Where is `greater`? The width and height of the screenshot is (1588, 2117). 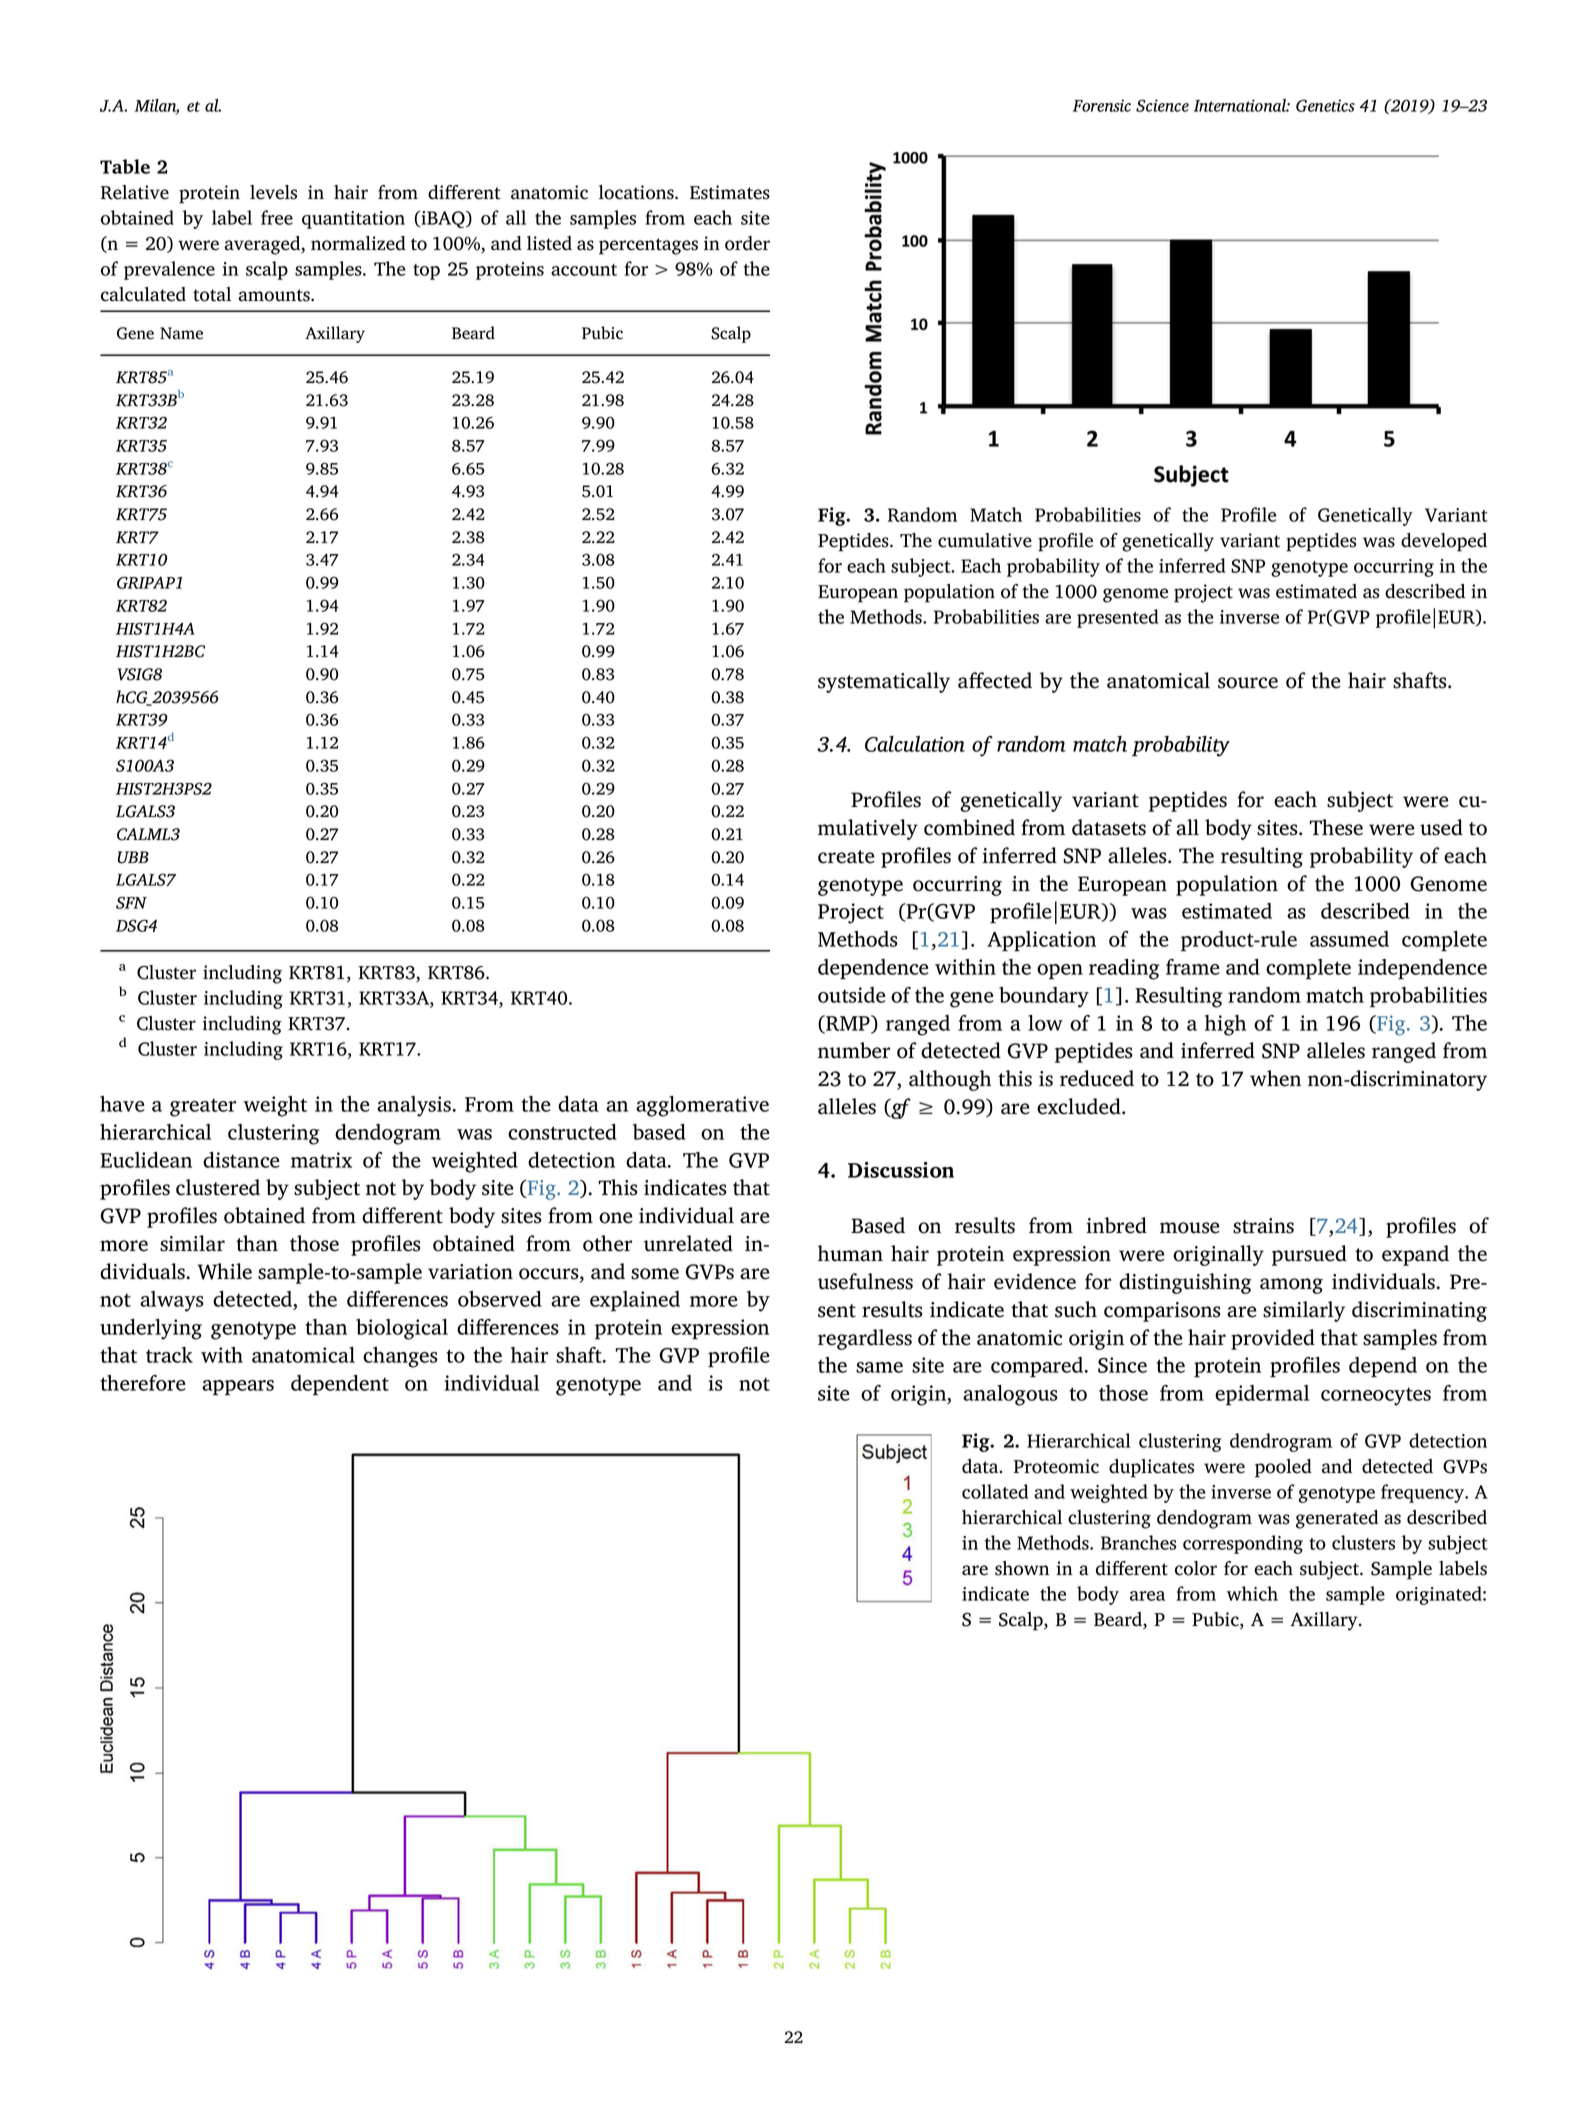
greater is located at coordinates (203, 1107).
